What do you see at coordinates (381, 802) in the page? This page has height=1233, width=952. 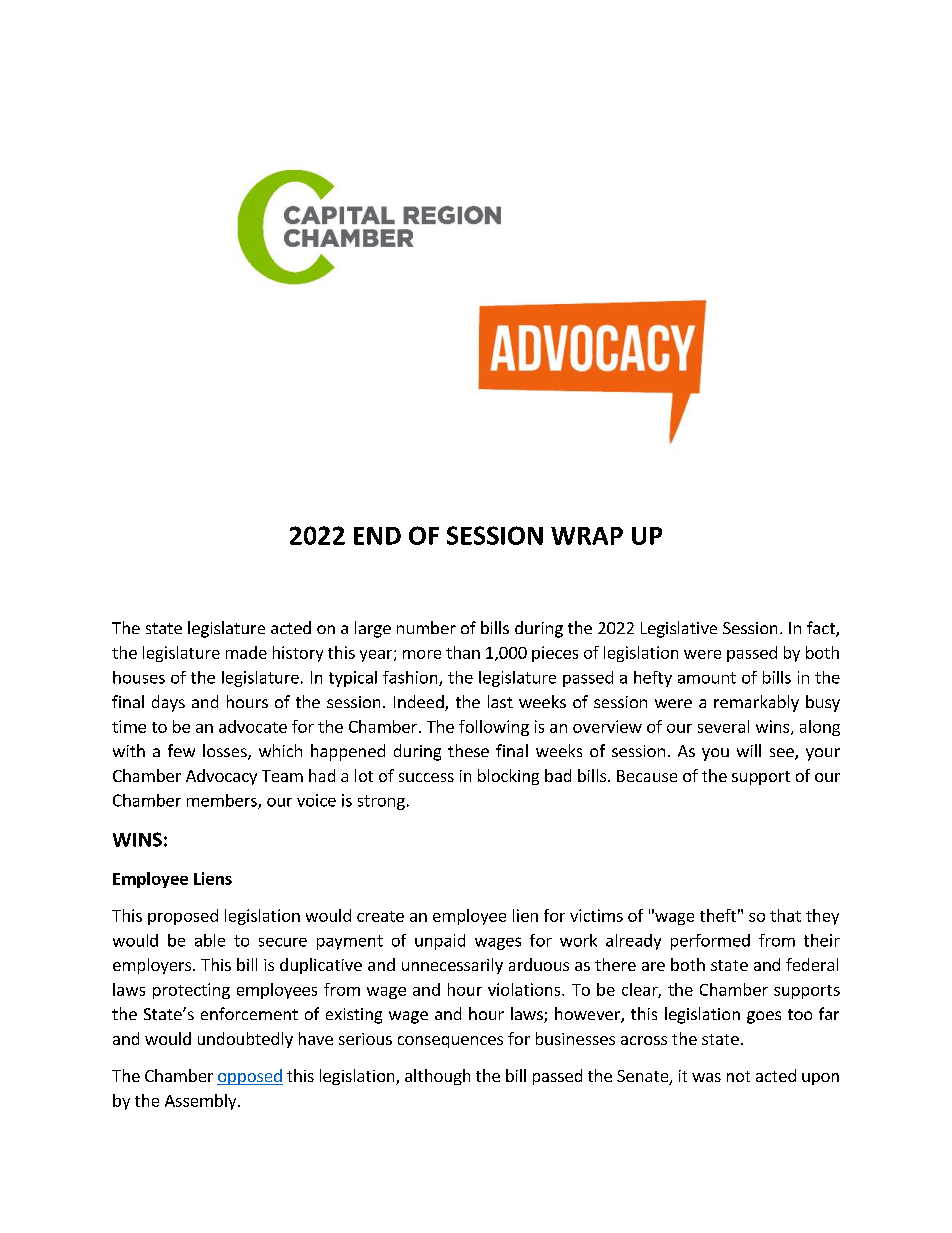 I see `strong` at bounding box center [381, 802].
